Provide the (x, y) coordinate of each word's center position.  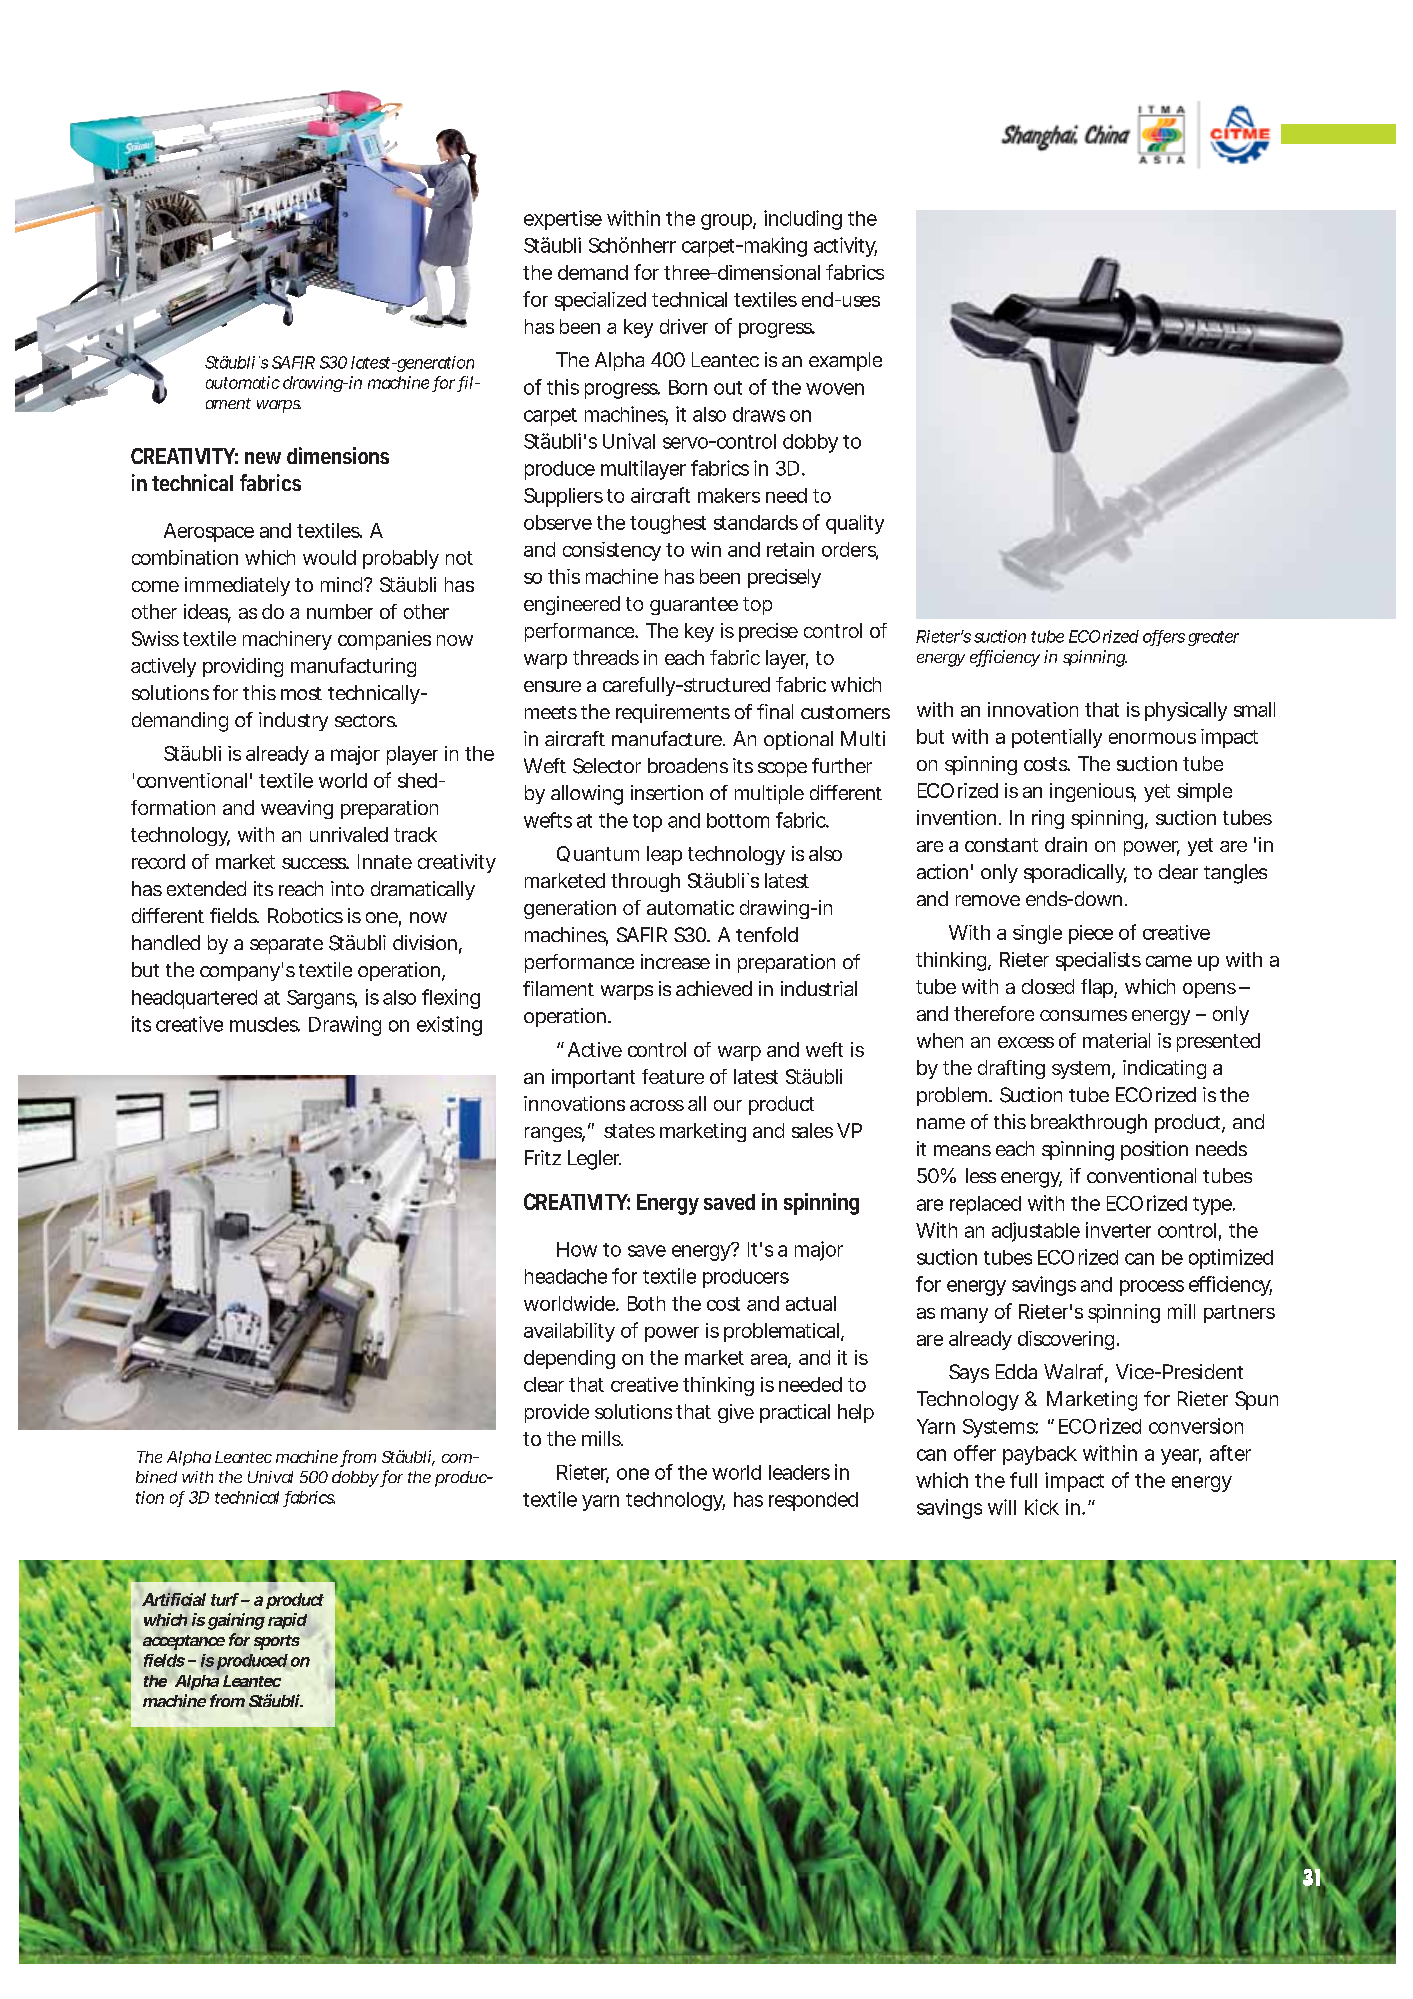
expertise (563, 220)
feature (673, 1076)
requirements (673, 713)
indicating (1164, 1069)
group (726, 222)
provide (557, 1413)
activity (845, 247)
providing (243, 667)
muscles (265, 1024)
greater (1213, 638)
